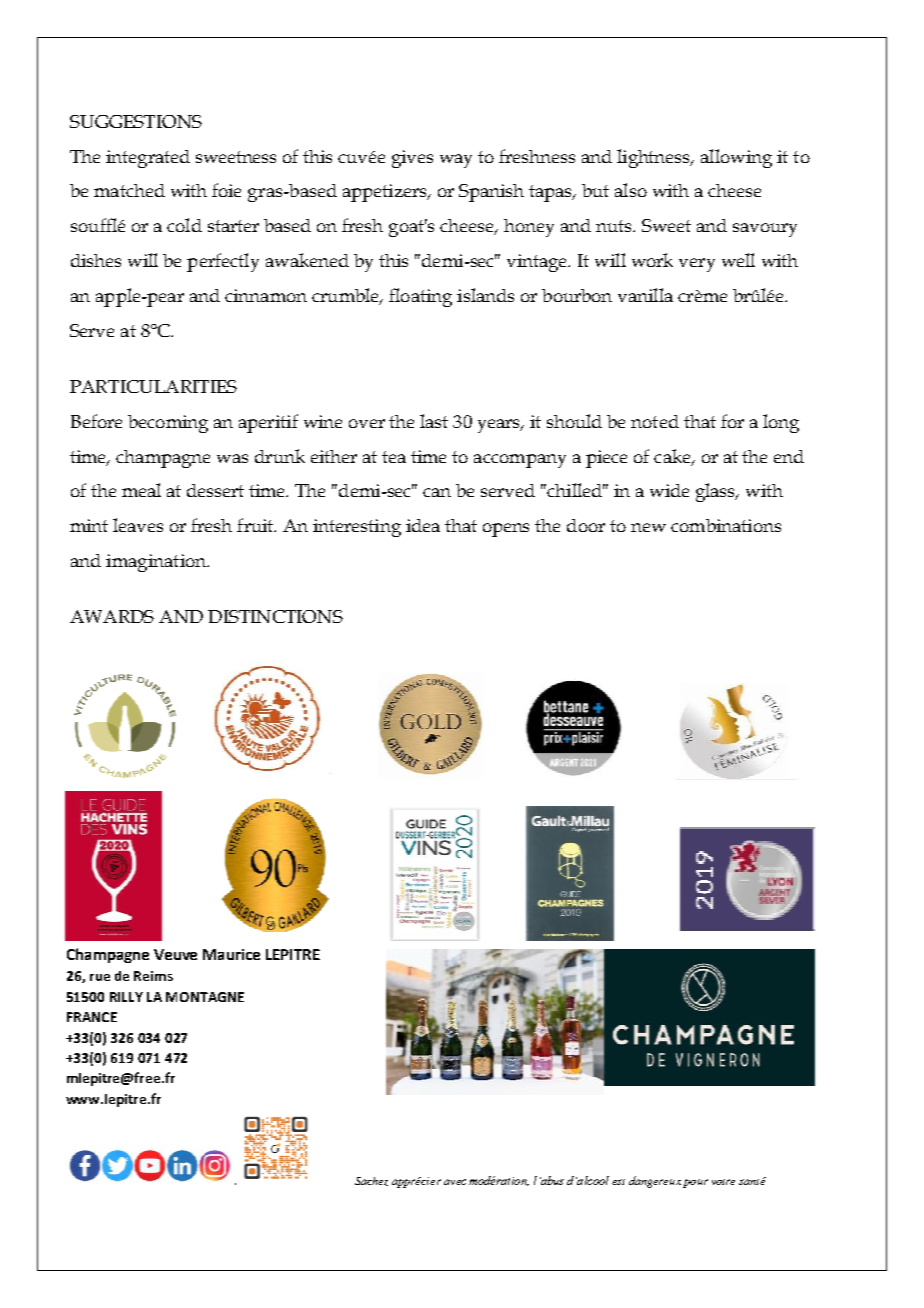 The width and height of the screenshot is (924, 1308). Describe the element at coordinates (92, 1017) in the screenshot. I see `FRANCE` at that location.
